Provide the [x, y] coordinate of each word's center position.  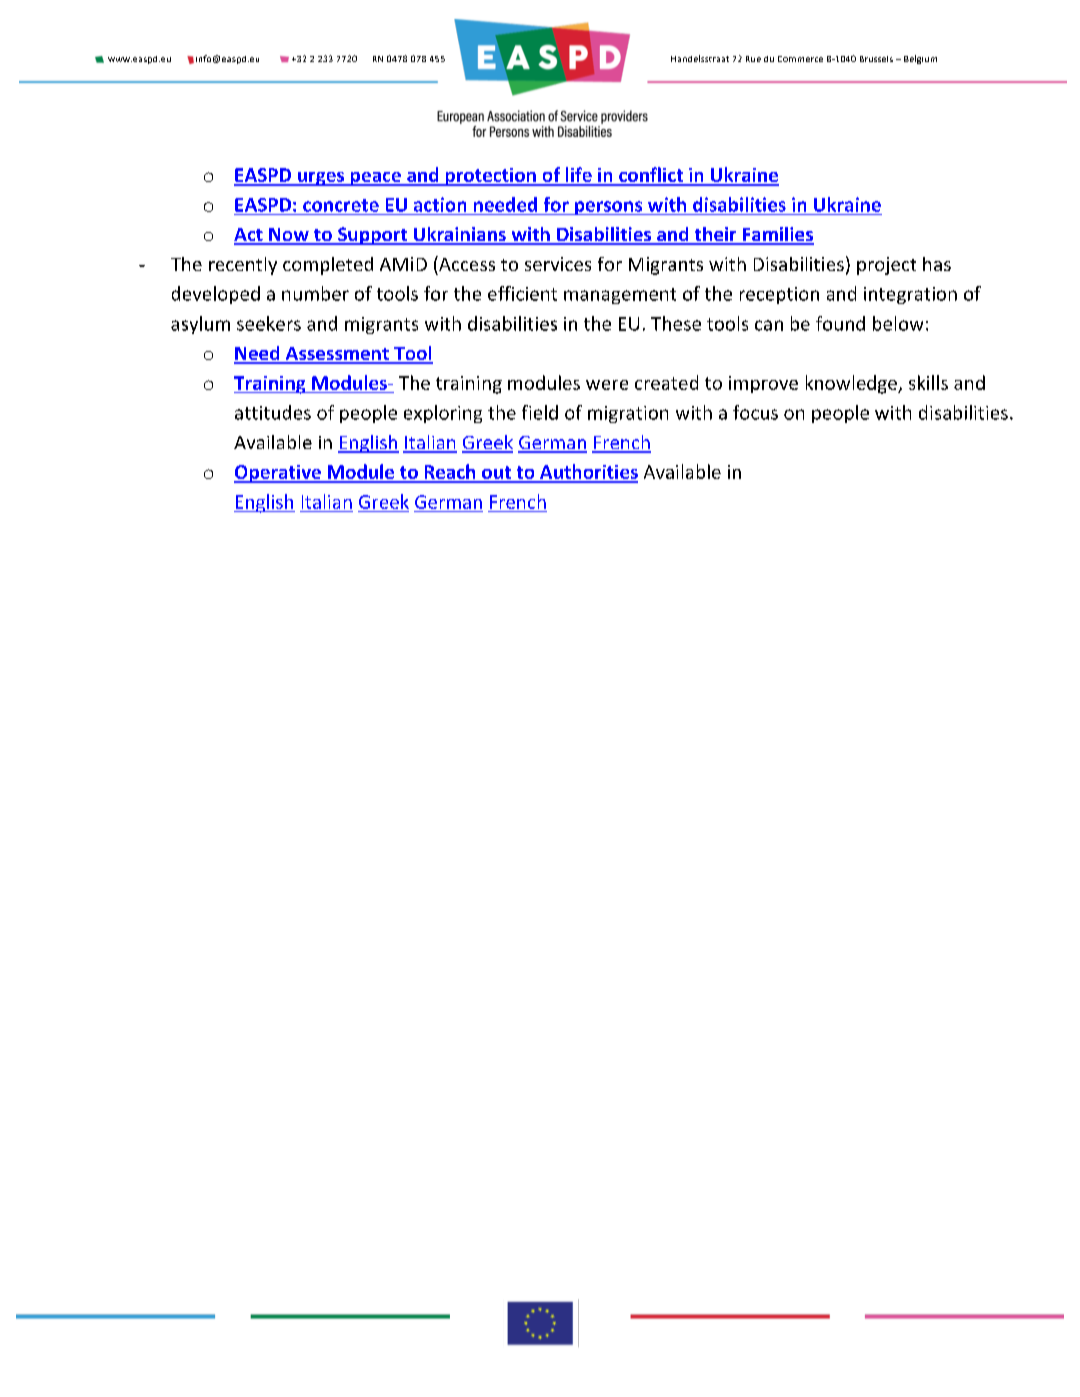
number [315, 293]
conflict [651, 176]
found [840, 323]
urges [321, 179]
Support [373, 236]
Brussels [876, 59]
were [607, 385]
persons [609, 208]
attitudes [273, 412]
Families [777, 235]
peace [375, 179]
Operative [278, 474]
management [620, 296]
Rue [753, 59]
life [578, 176]
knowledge [852, 384]
